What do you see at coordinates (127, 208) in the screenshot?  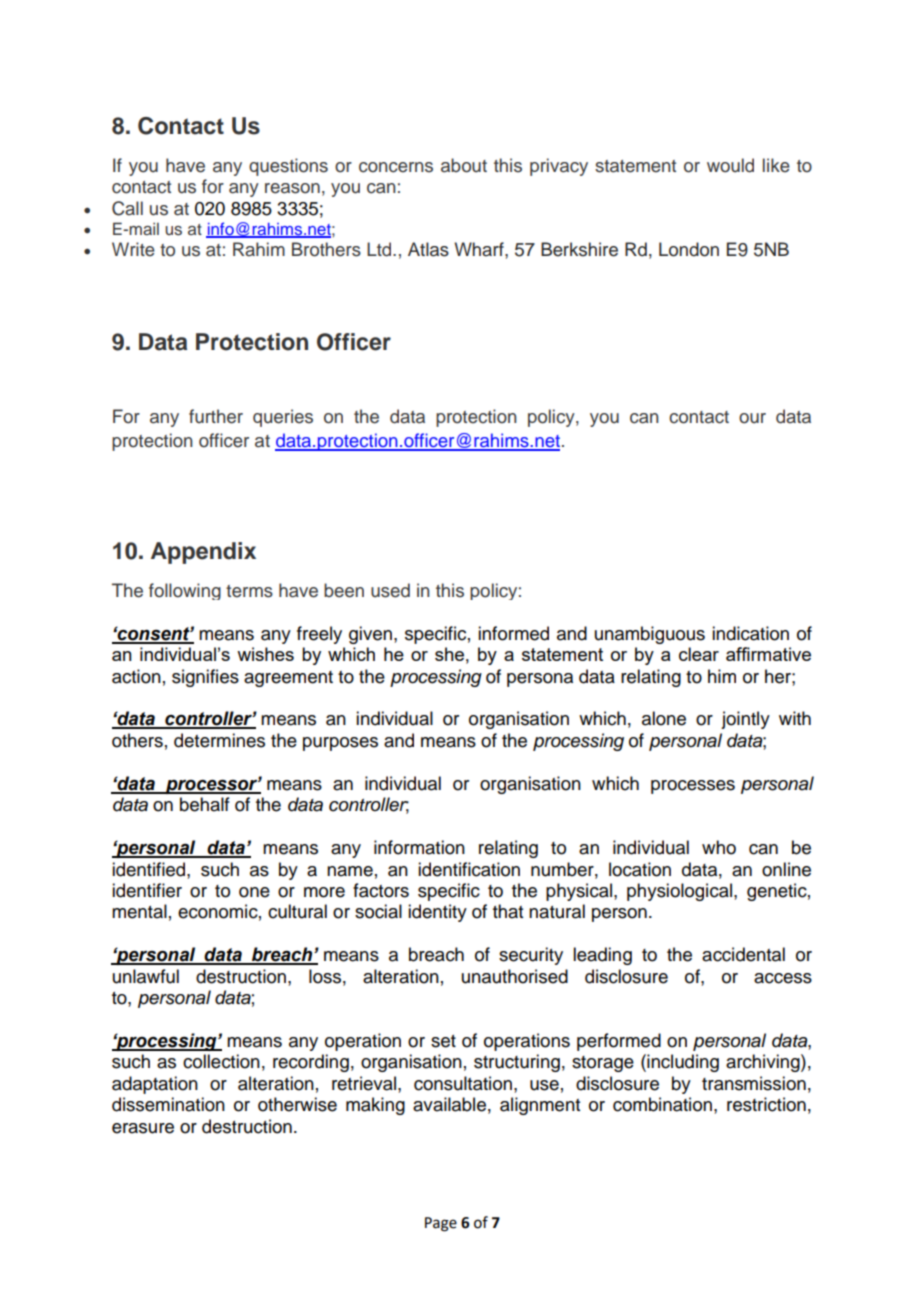 I see `Call` at bounding box center [127, 208].
